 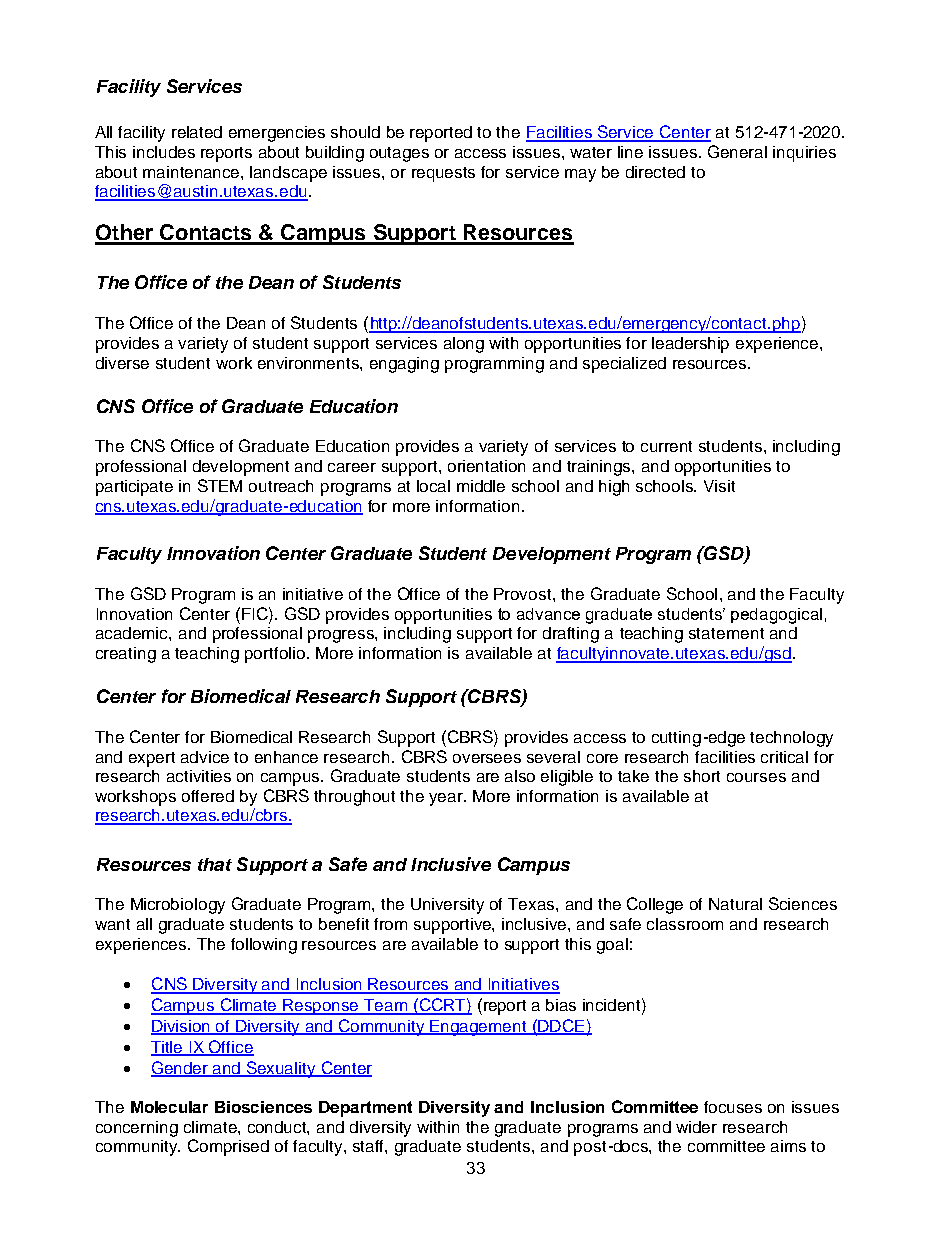 I want to click on STEM, so click(x=220, y=485).
